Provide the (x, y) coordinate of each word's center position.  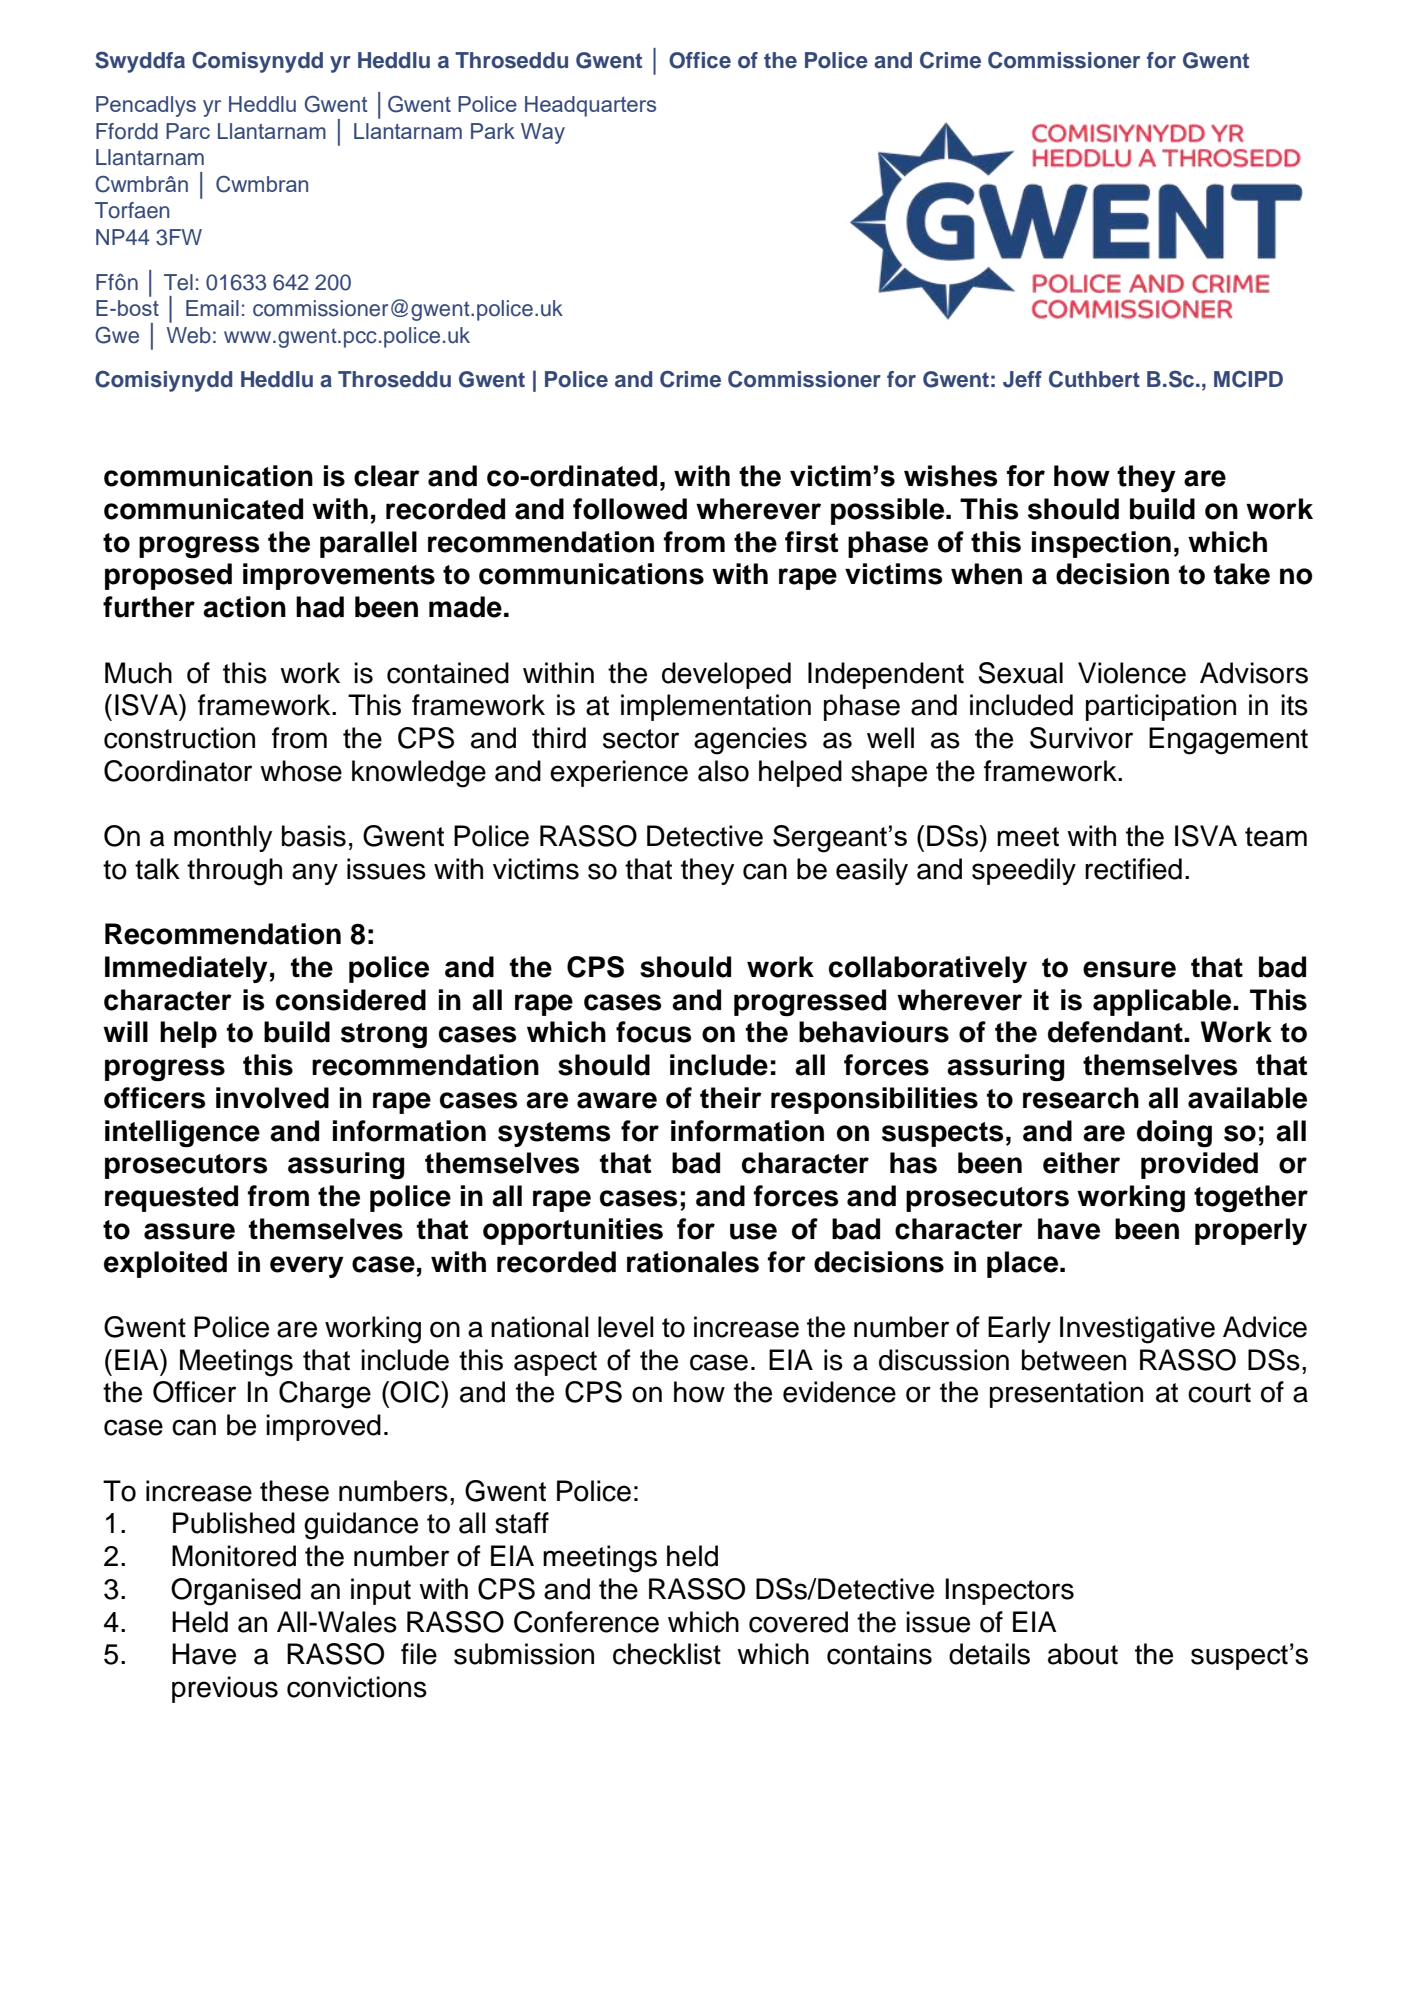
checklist (667, 1654)
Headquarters (590, 106)
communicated (203, 509)
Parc (188, 131)
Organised (236, 1592)
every (307, 1267)
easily (872, 871)
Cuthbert (1094, 379)
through (234, 872)
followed (630, 509)
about (1083, 1654)
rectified (1133, 869)
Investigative (1137, 1330)
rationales (693, 1262)
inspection (1101, 544)
